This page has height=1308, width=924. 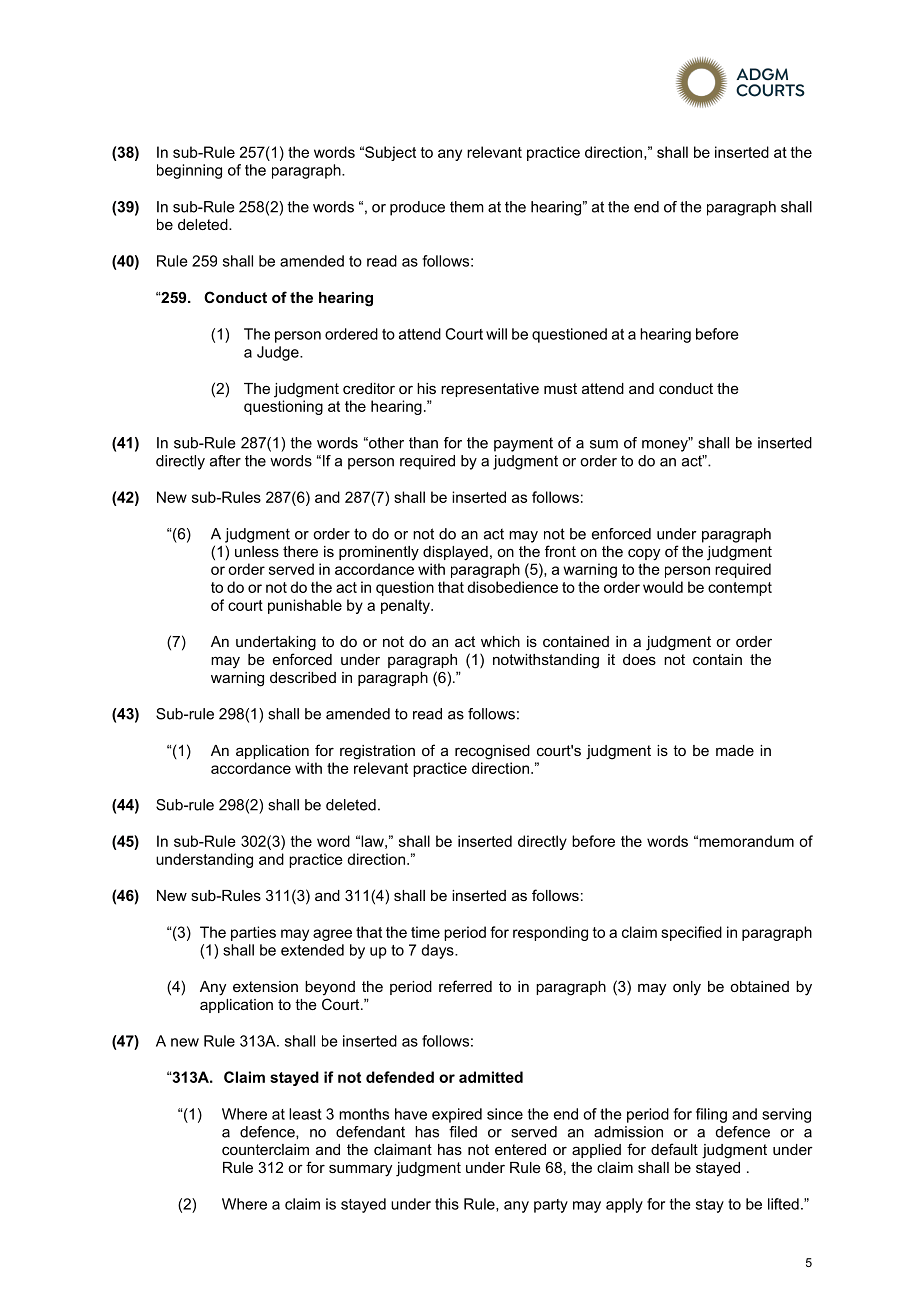 What do you see at coordinates (520, 1149) in the page?
I see `entered` at bounding box center [520, 1149].
